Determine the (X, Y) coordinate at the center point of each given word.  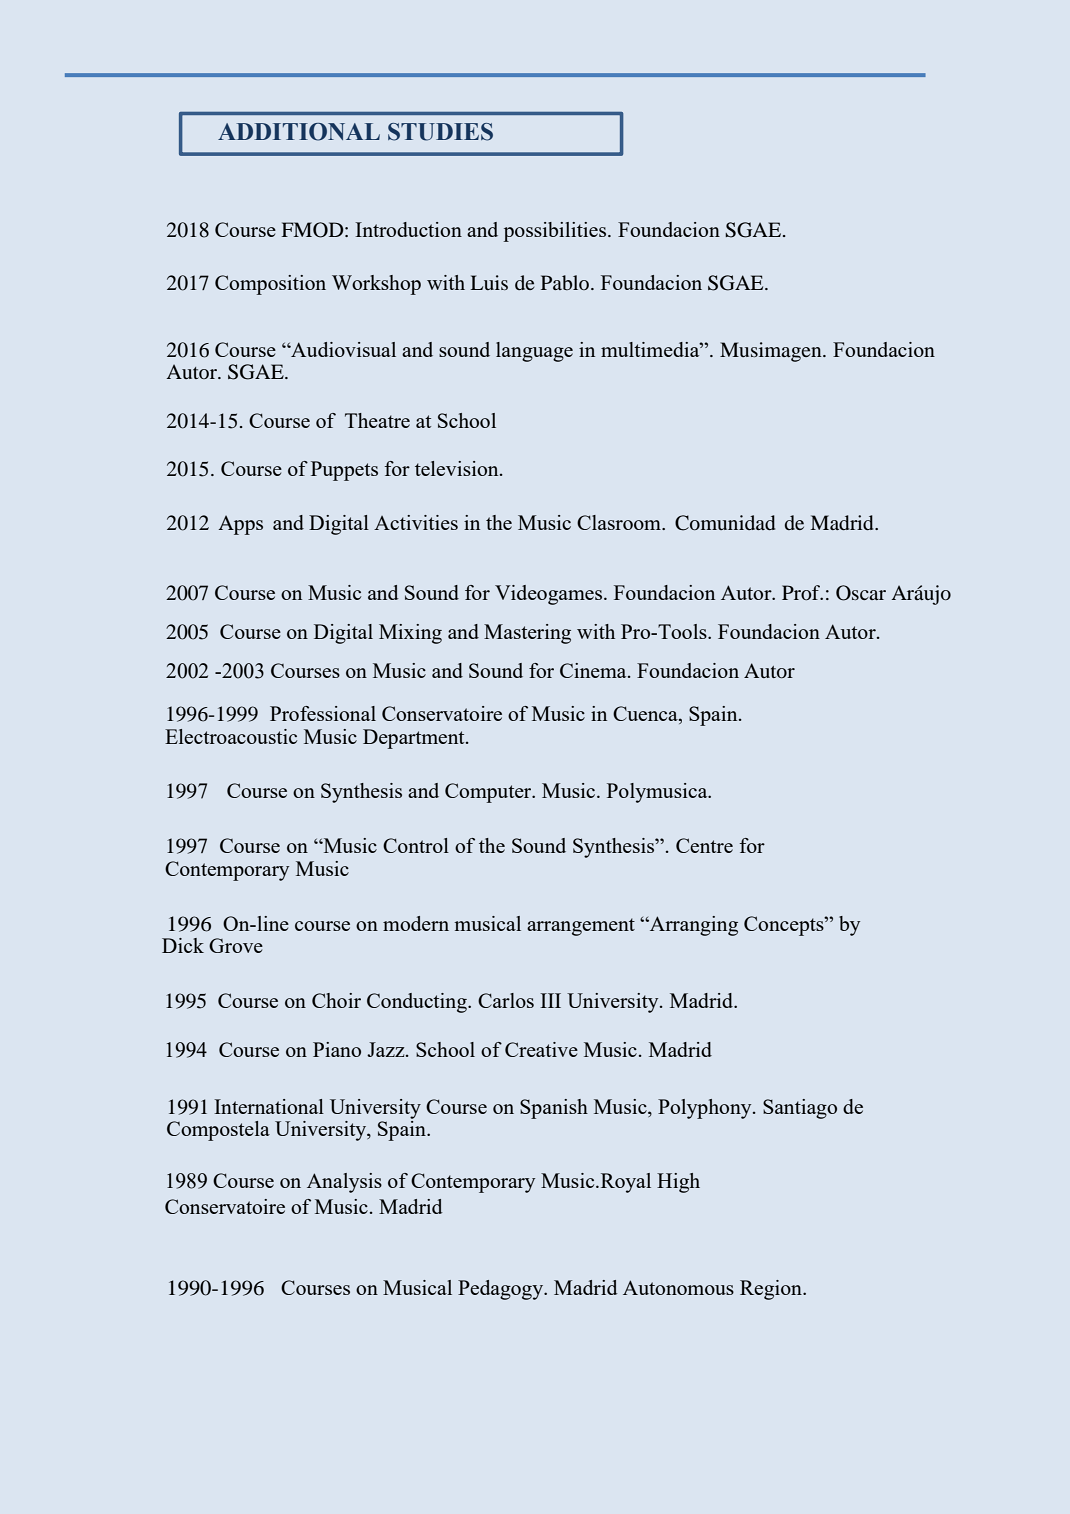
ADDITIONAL (299, 132)
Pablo (566, 282)
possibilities (556, 232)
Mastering (527, 634)
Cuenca (646, 713)
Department (415, 739)
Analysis (344, 1183)
